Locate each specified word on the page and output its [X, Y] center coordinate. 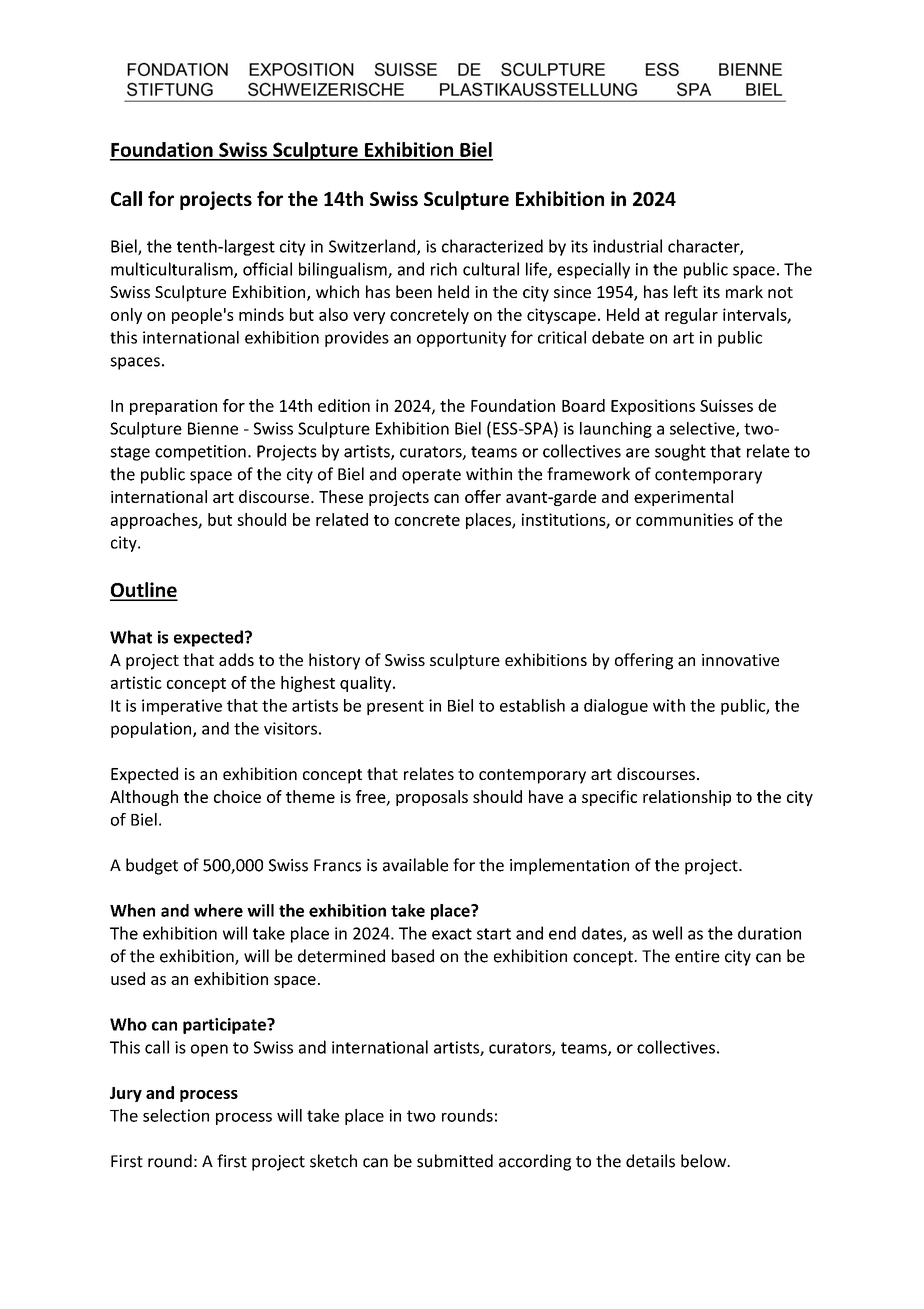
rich [444, 269]
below [705, 1161]
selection [176, 1115]
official [267, 269]
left [686, 291]
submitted [455, 1161]
